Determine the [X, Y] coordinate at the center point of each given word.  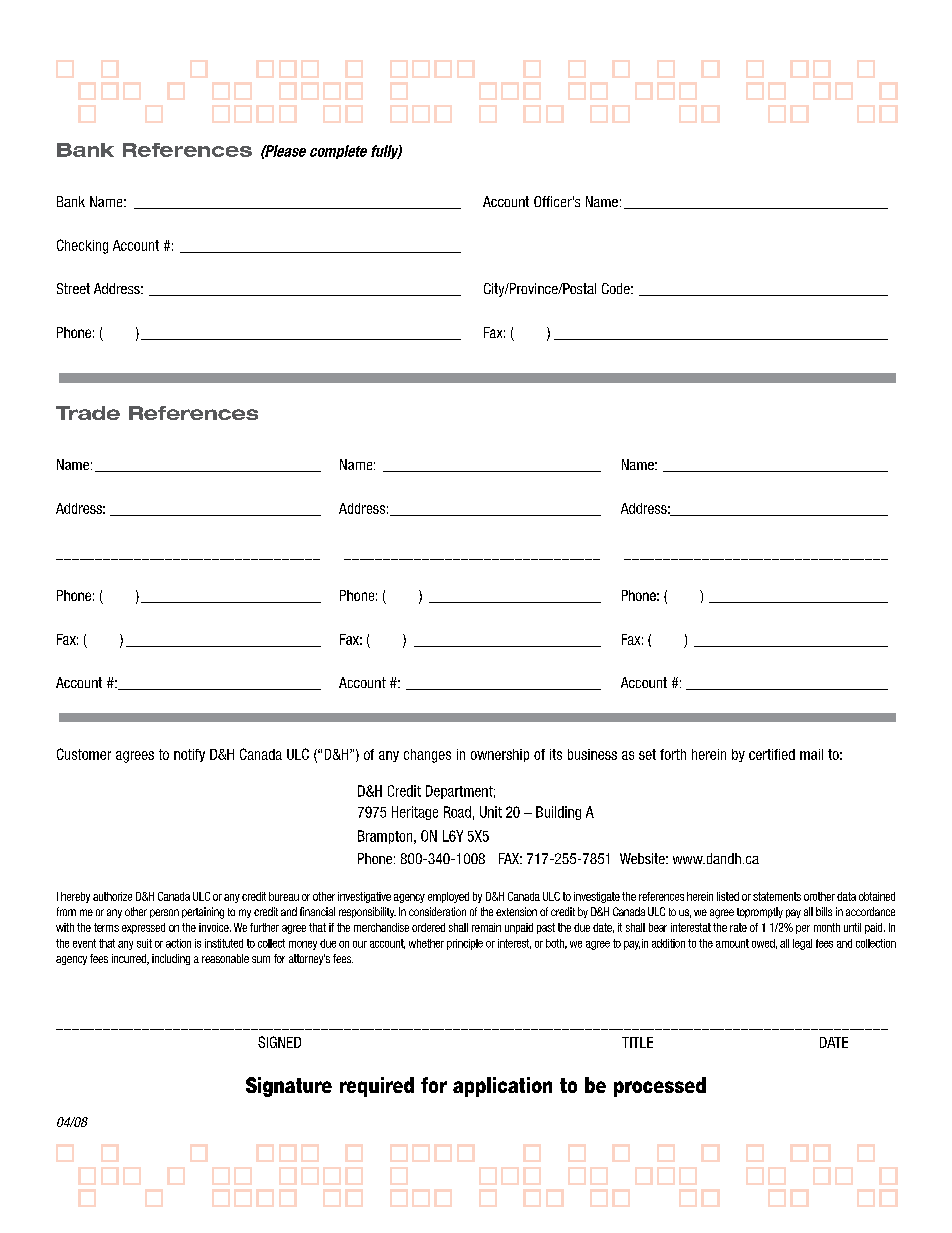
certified [772, 754]
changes [427, 756]
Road [457, 812]
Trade [88, 413]
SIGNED [279, 1042]
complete [338, 152]
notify [189, 755]
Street [73, 288]
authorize [112, 896]
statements [777, 896]
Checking [82, 246]
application [502, 1087]
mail [811, 754]
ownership [500, 755]
